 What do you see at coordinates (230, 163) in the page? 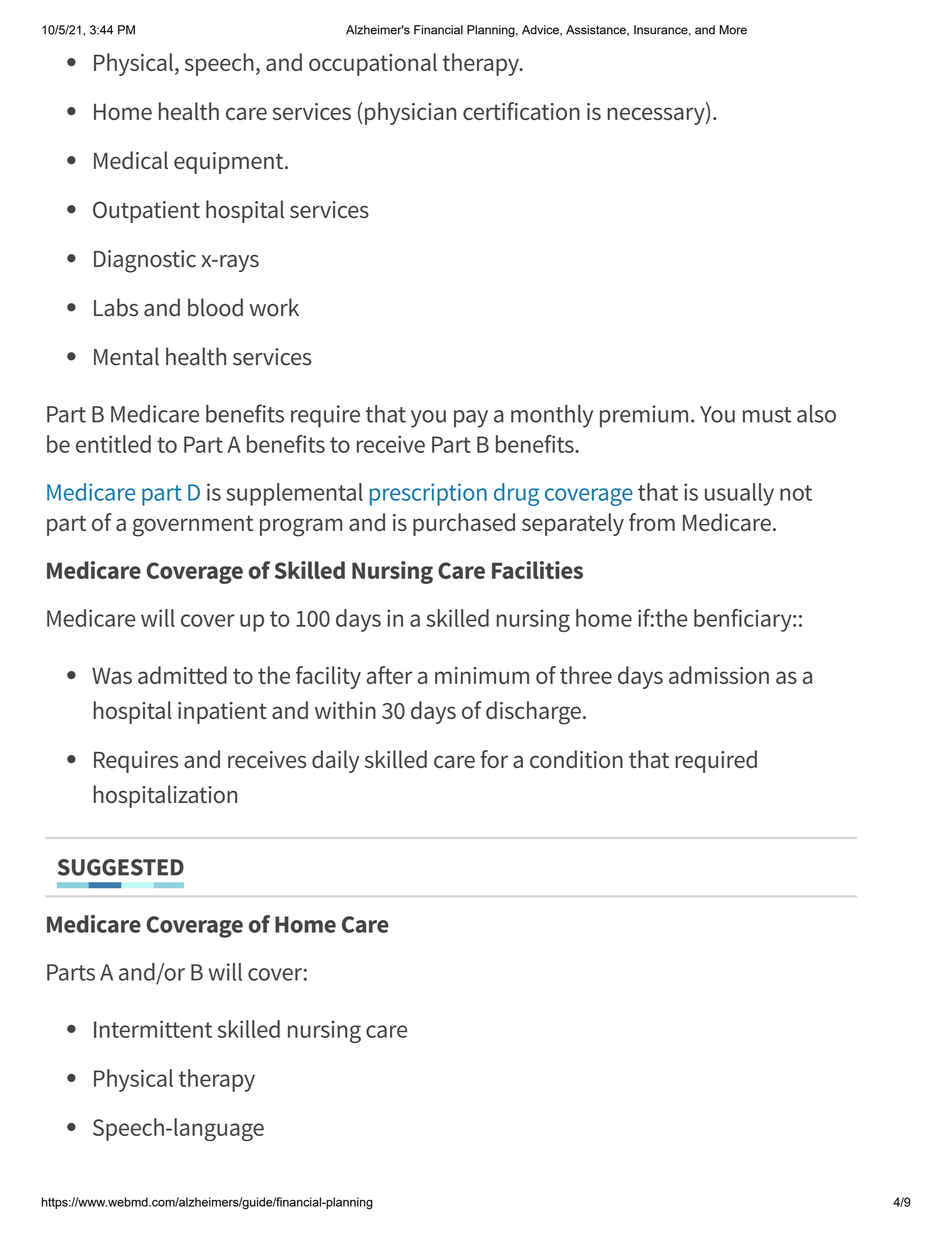
I see `equipment` at bounding box center [230, 163].
